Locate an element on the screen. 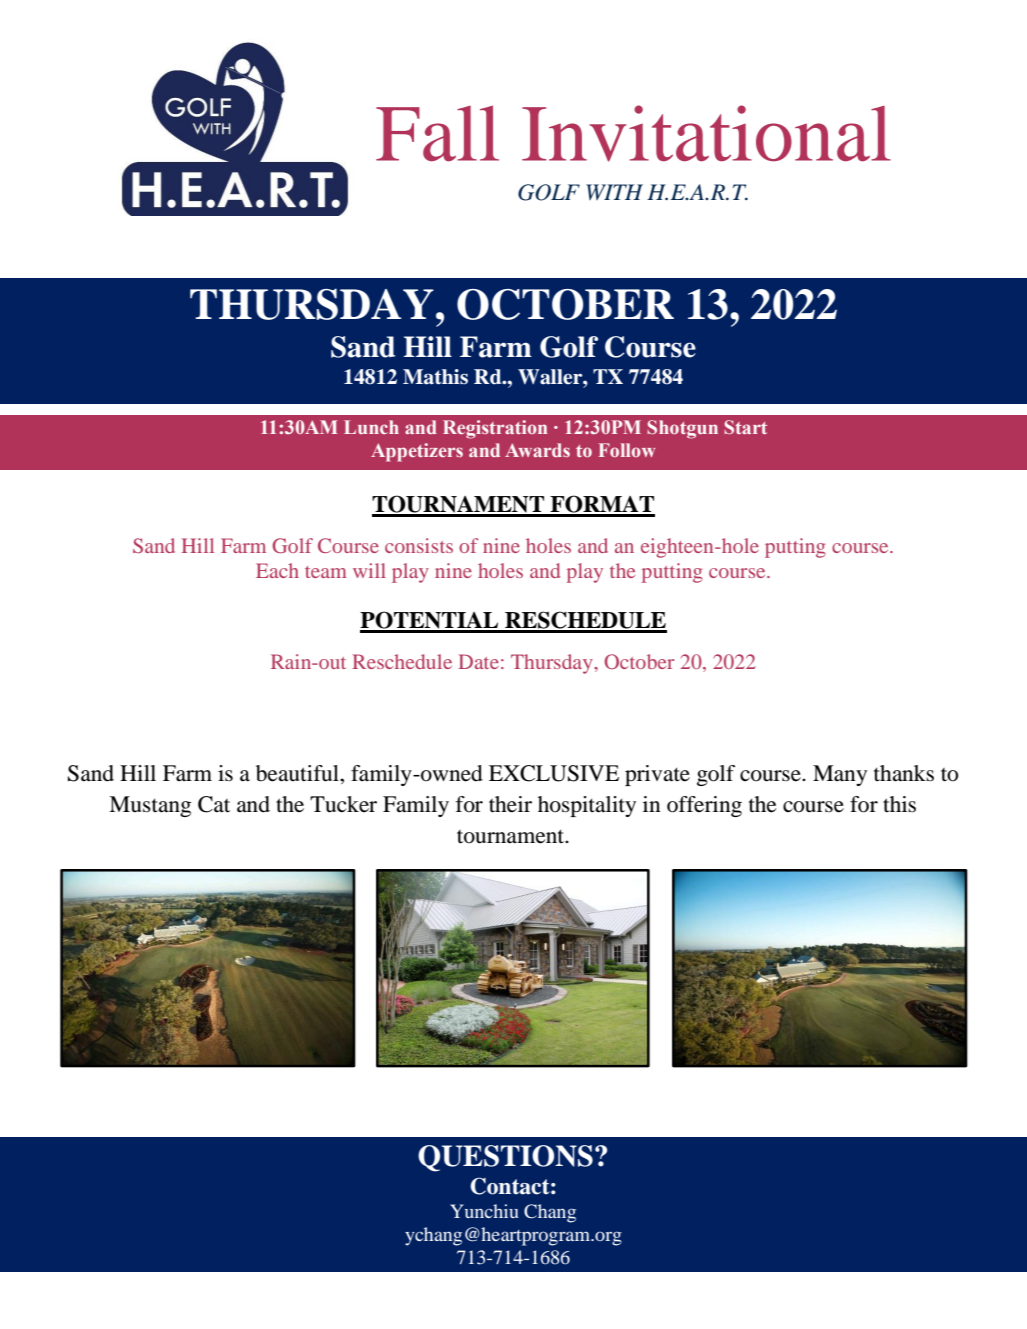 The image size is (1027, 1329). hospitality is located at coordinates (587, 806).
